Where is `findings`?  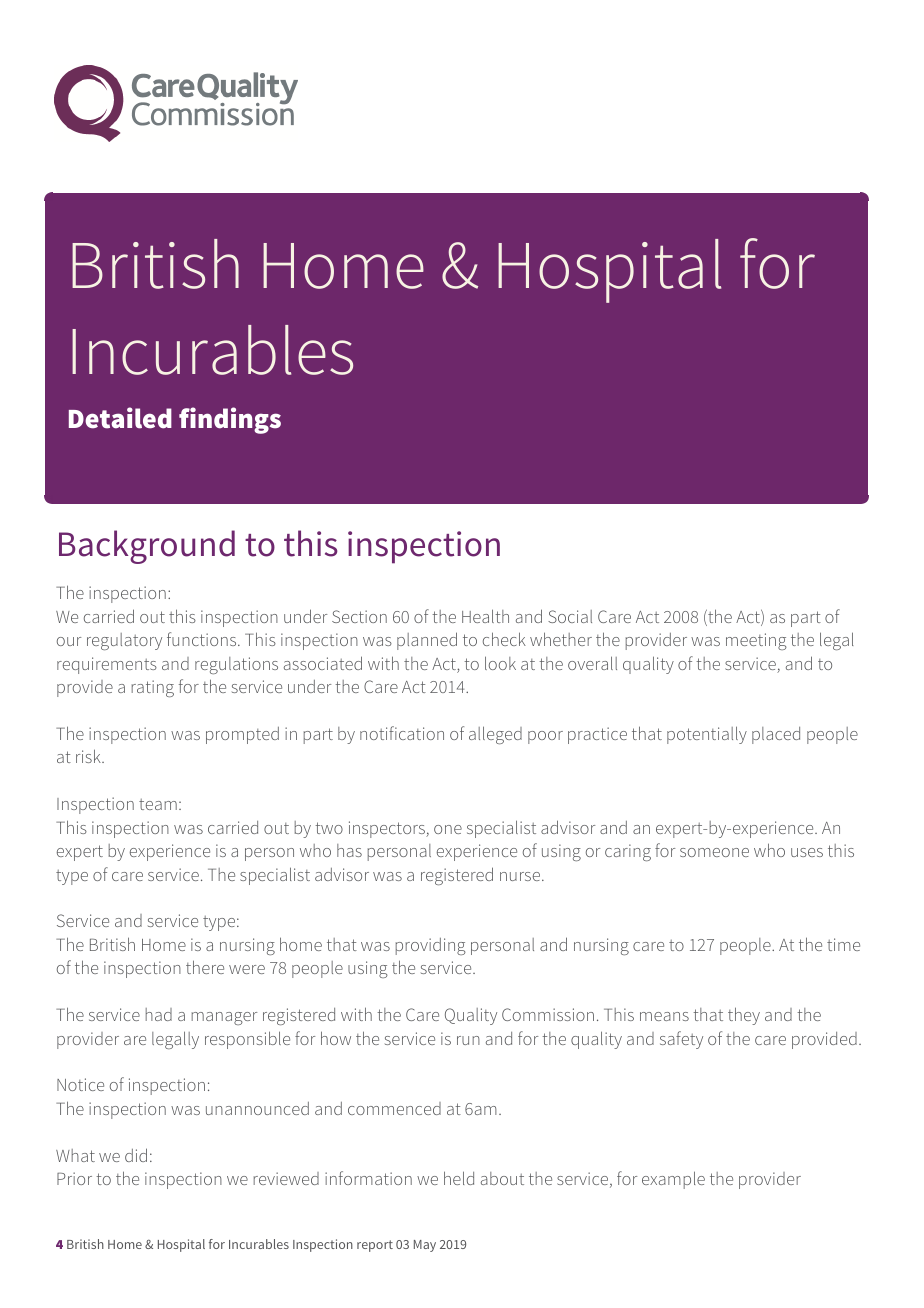
findings is located at coordinates (230, 420).
